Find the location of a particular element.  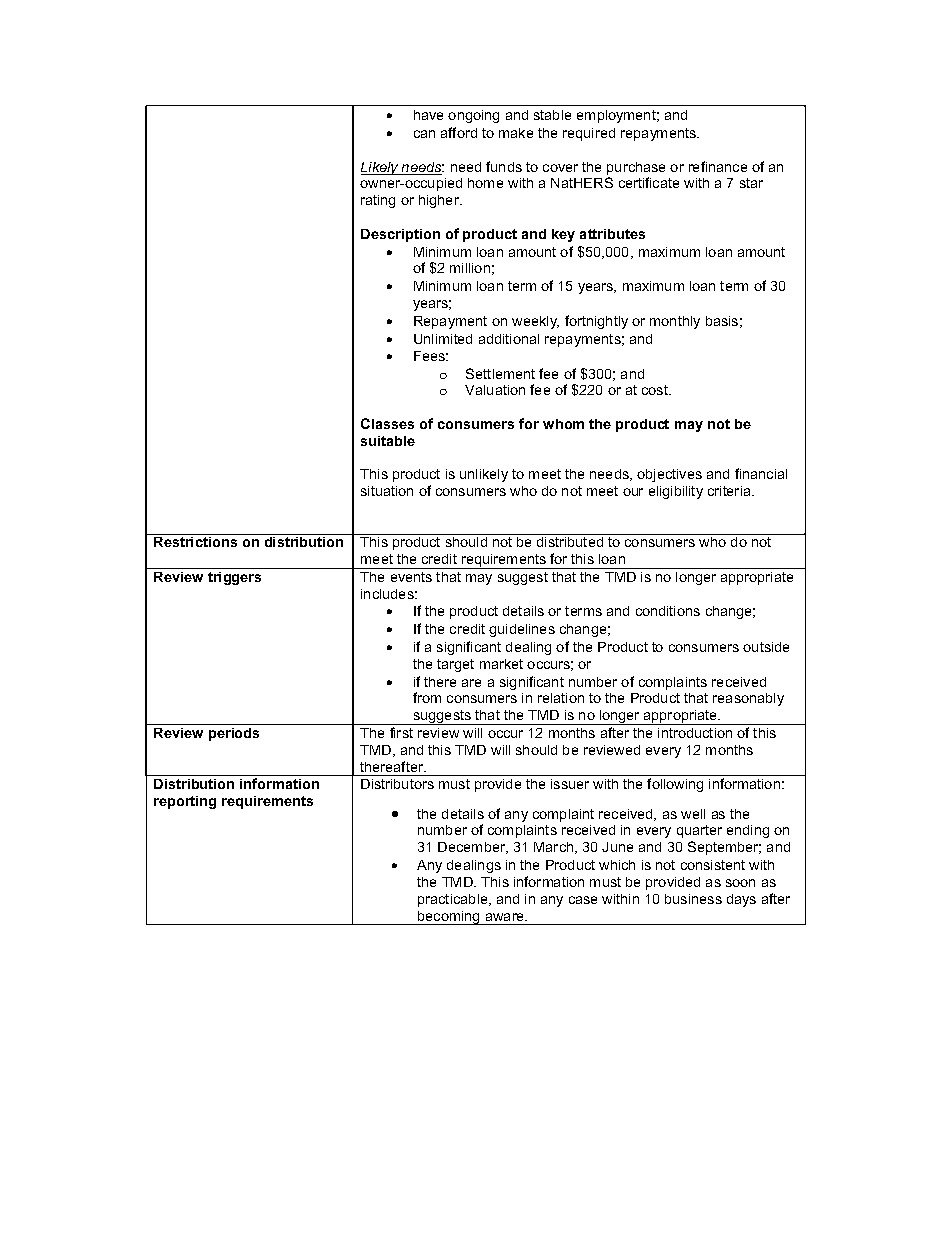

afford is located at coordinates (459, 132).
